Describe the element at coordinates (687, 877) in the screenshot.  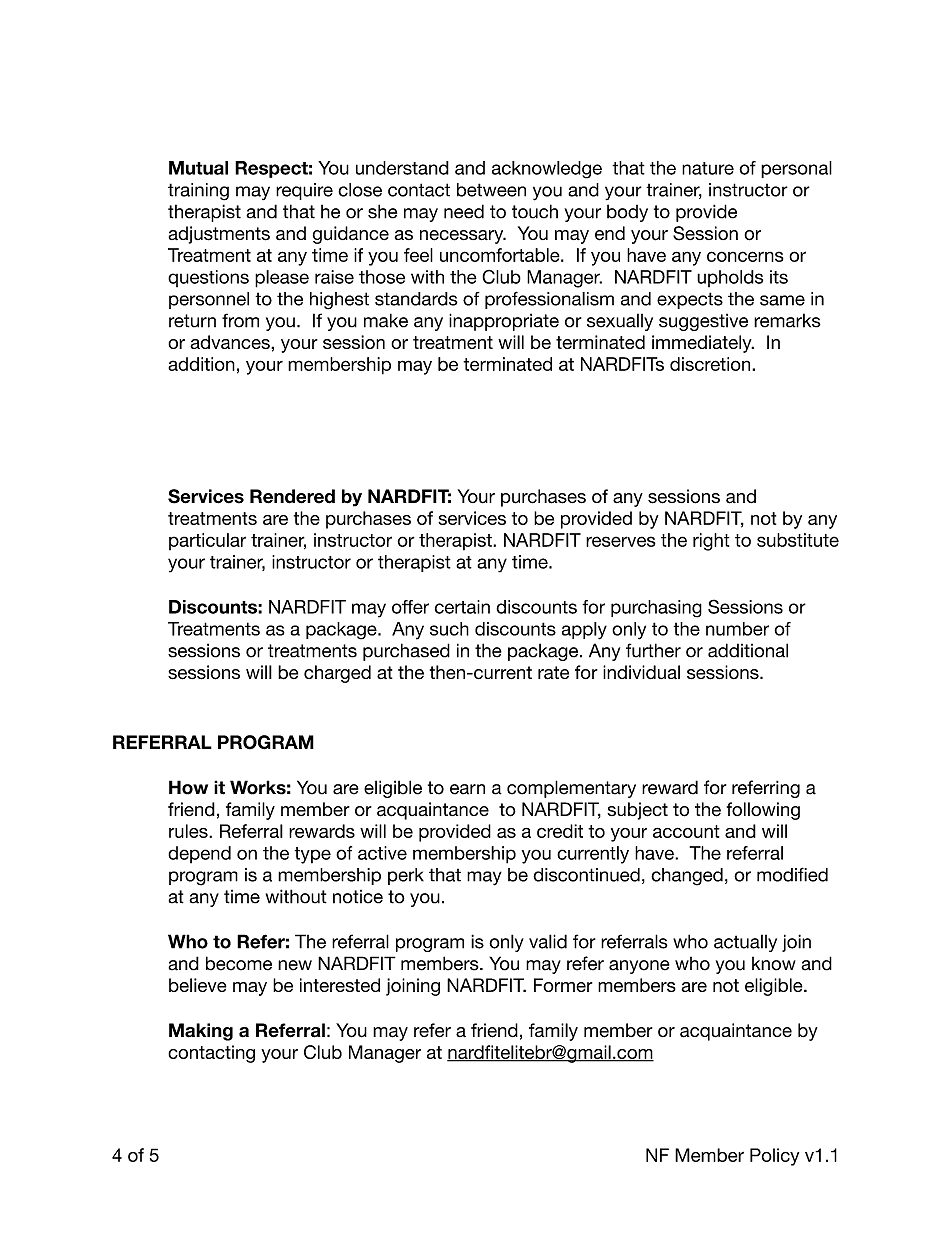
I see `changed` at that location.
